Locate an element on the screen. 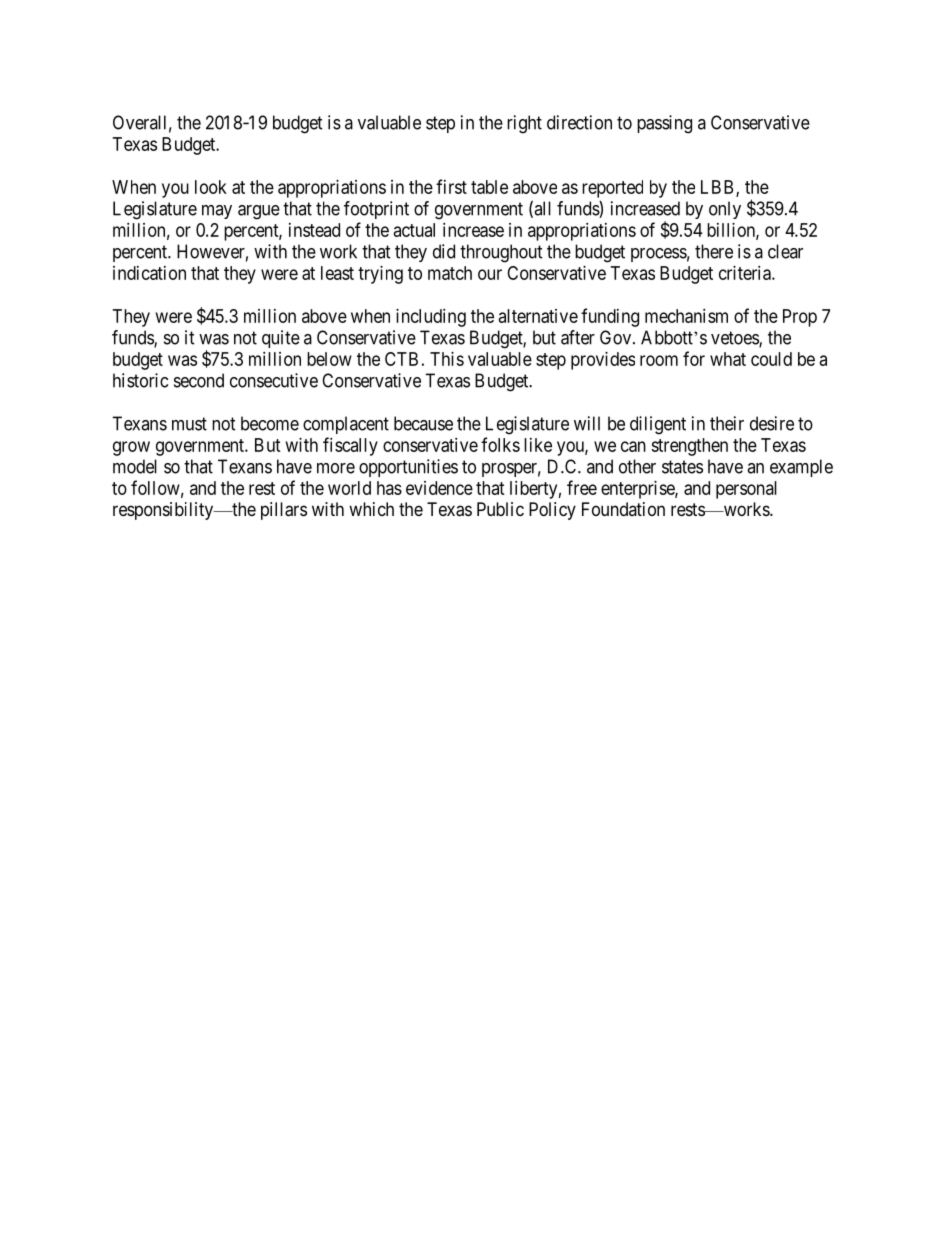 This screenshot has width=952, height=1233. quite is located at coordinates (281, 339).
